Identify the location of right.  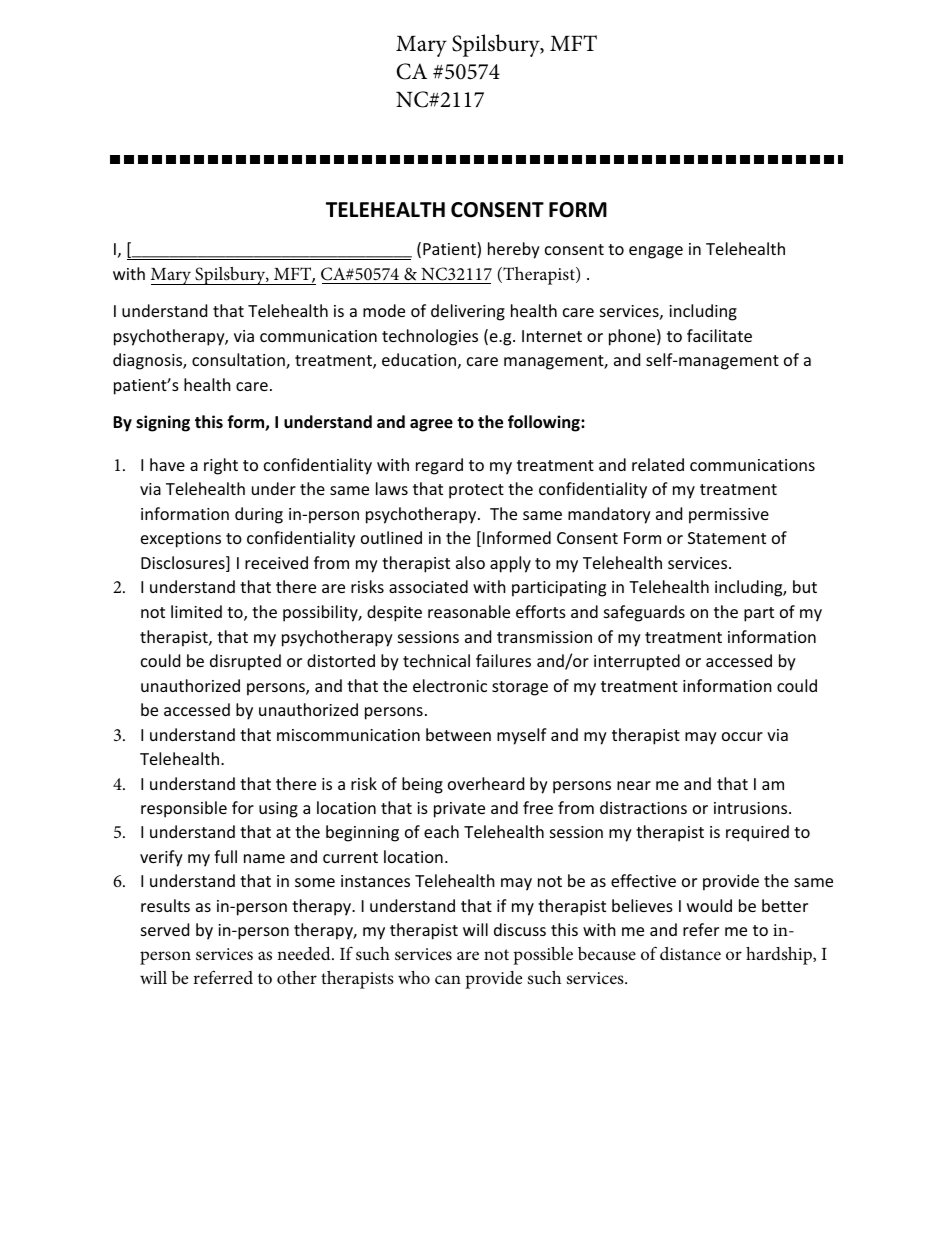
(221, 466).
